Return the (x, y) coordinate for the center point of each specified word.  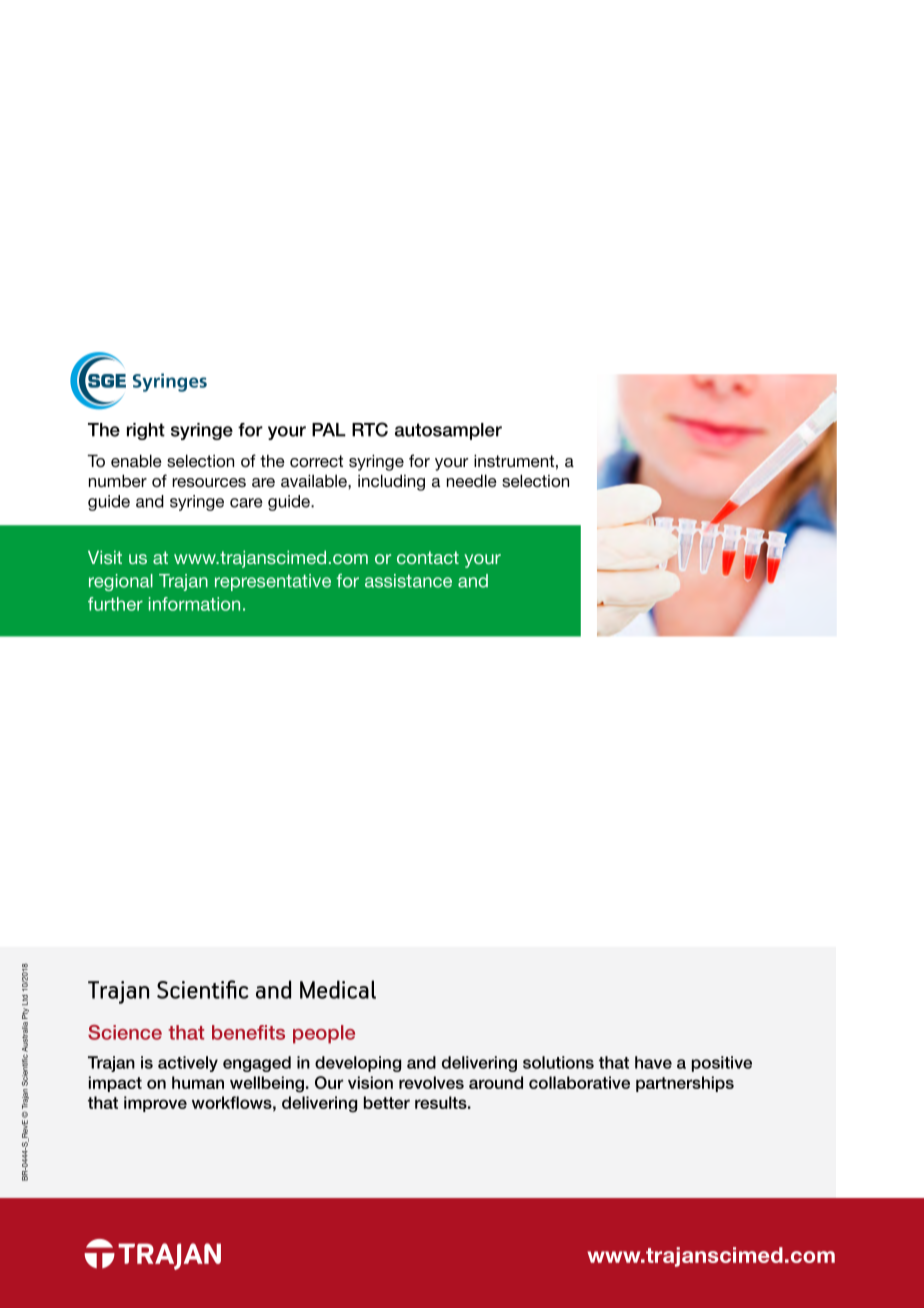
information (194, 604)
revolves (431, 1082)
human (198, 1082)
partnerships (685, 1084)
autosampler (448, 431)
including (391, 482)
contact (428, 557)
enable (136, 460)
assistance (408, 581)
